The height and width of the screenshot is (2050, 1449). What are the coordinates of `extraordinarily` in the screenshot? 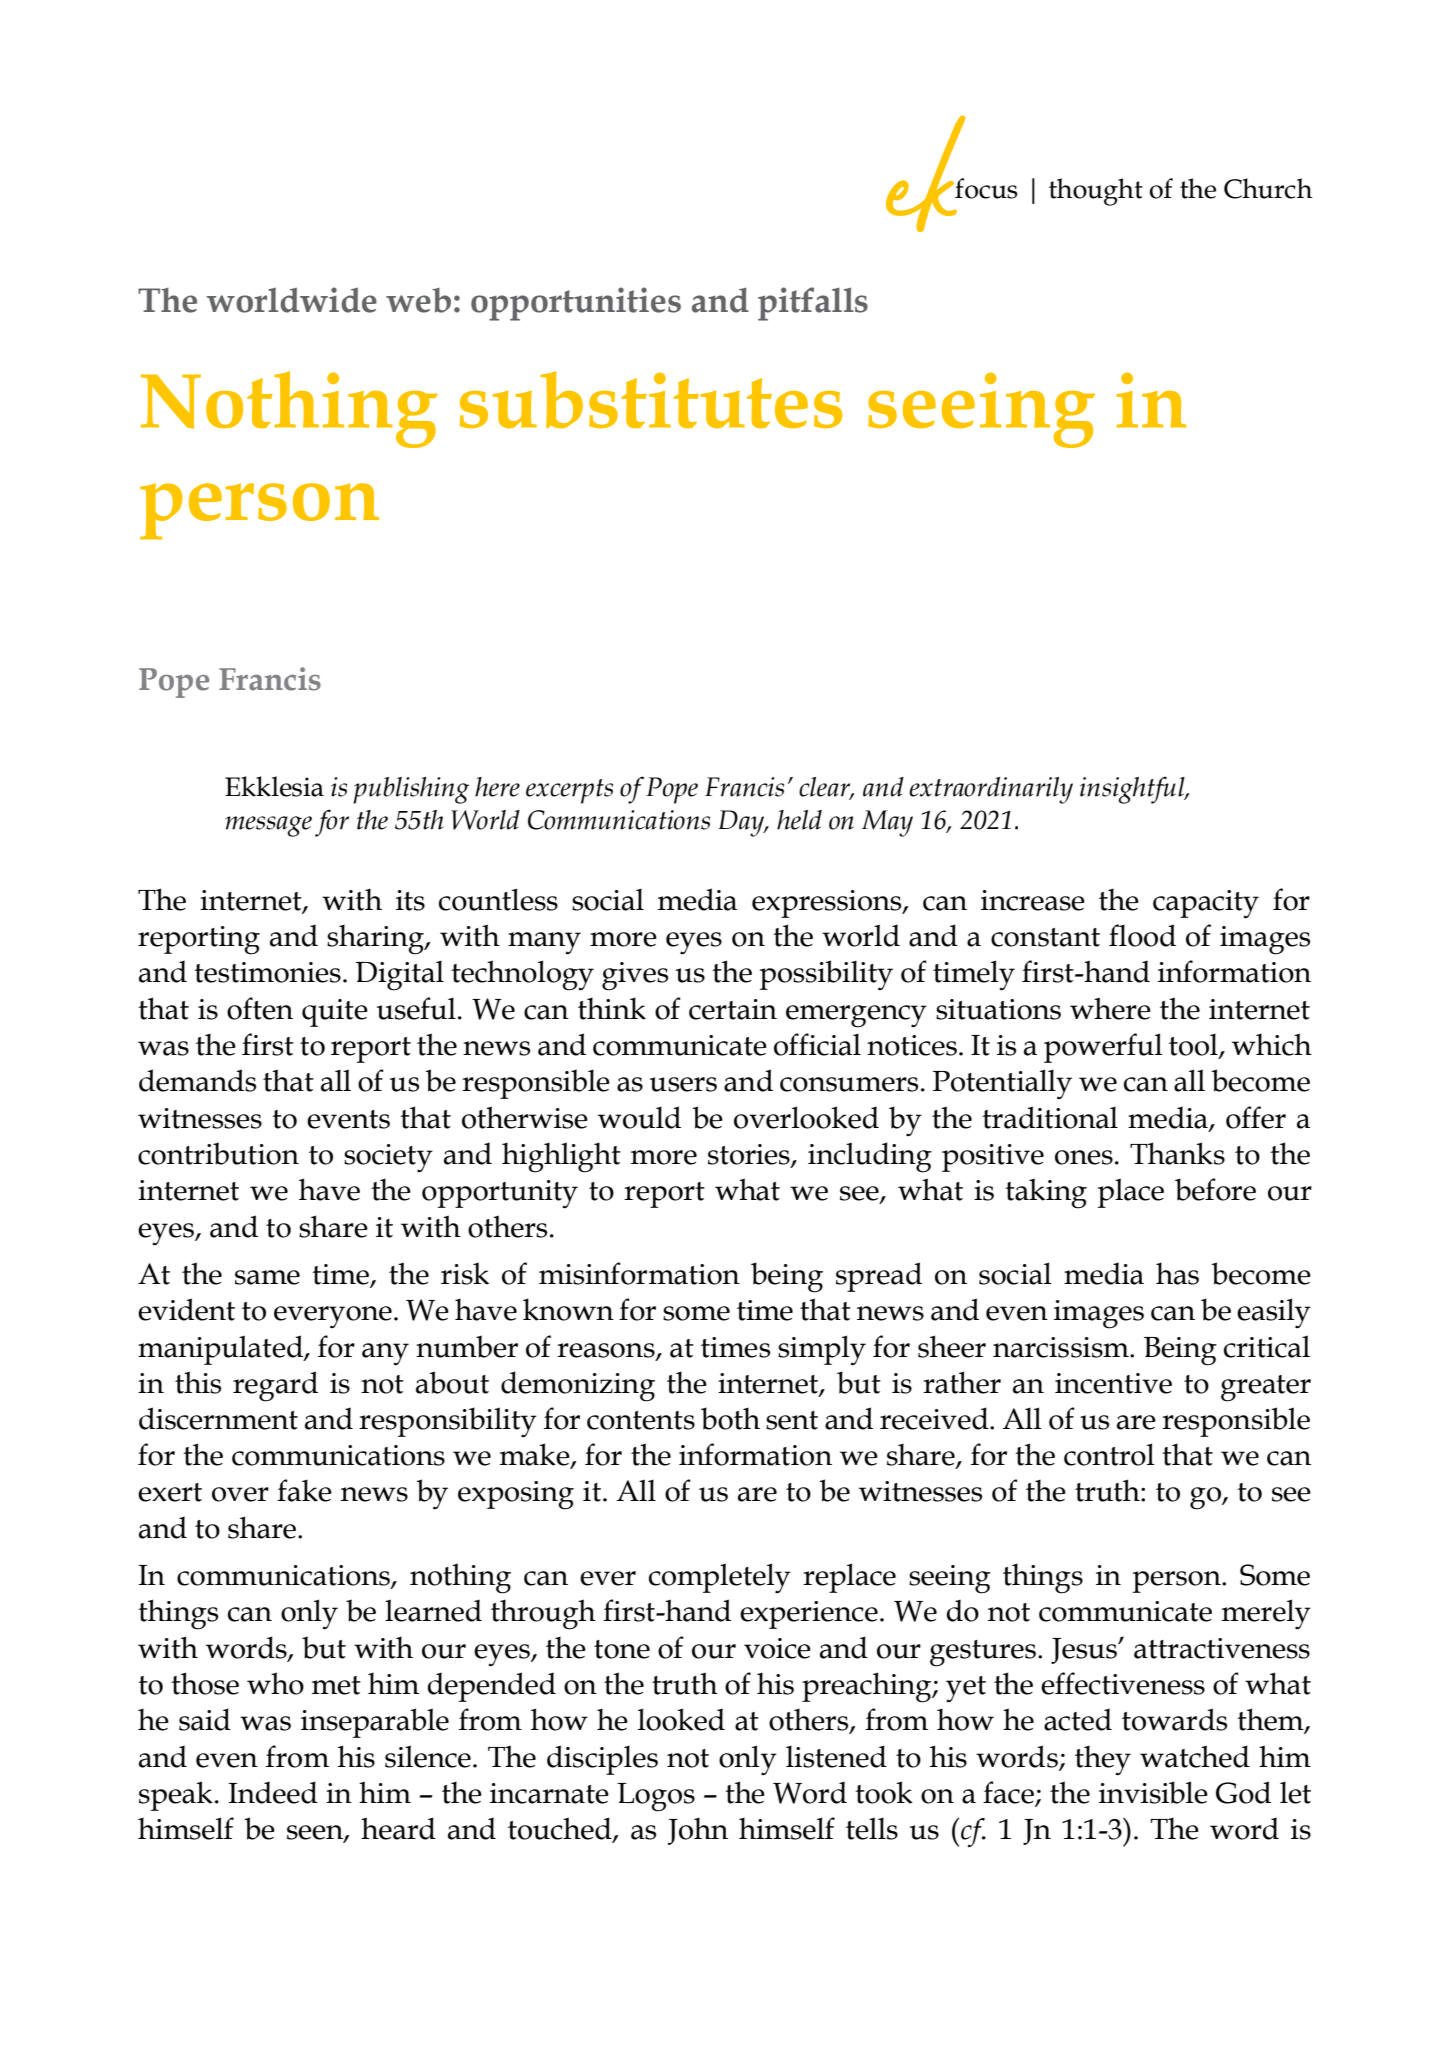 It's located at (991, 790).
